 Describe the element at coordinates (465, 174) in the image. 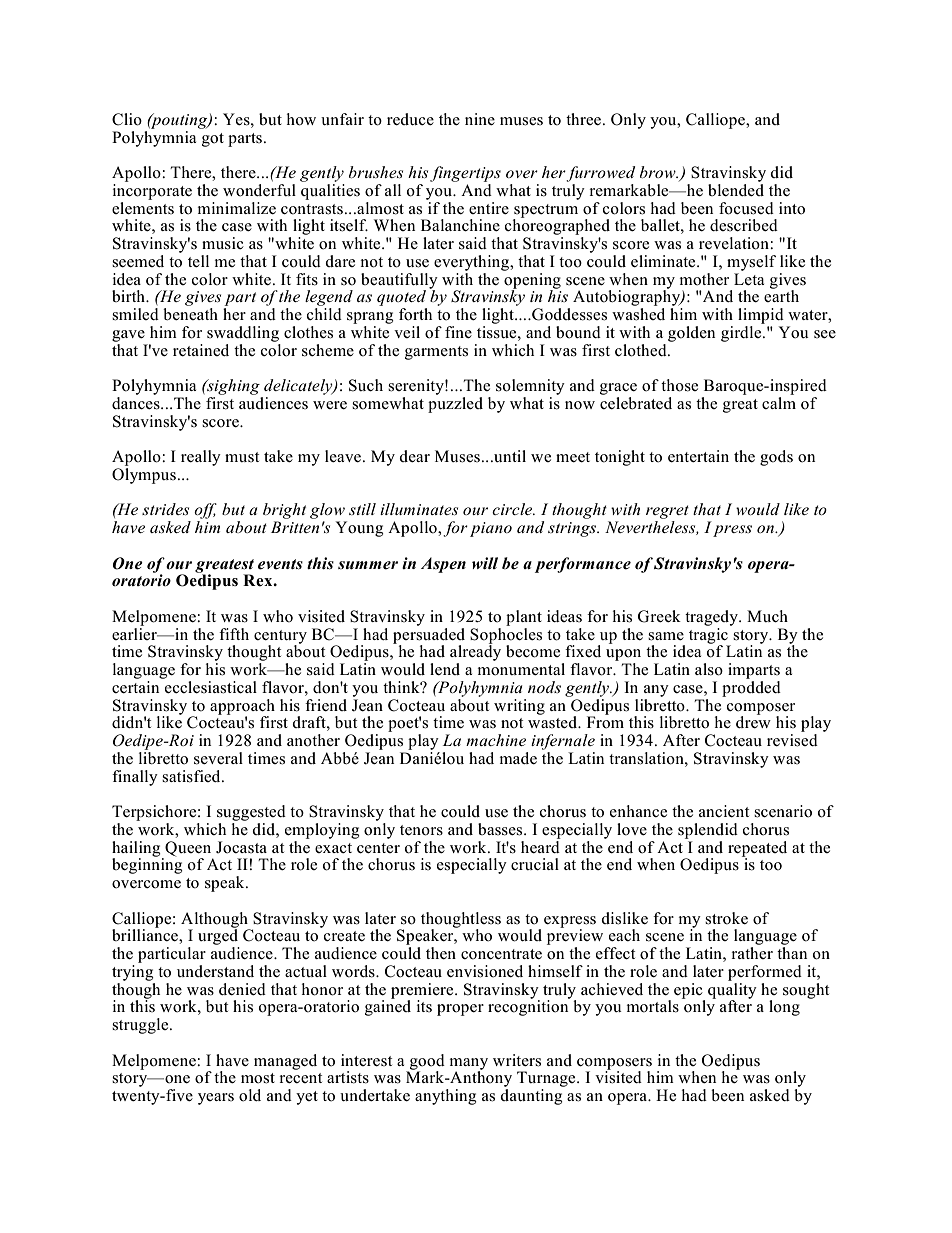

I see `fingertips` at that location.
